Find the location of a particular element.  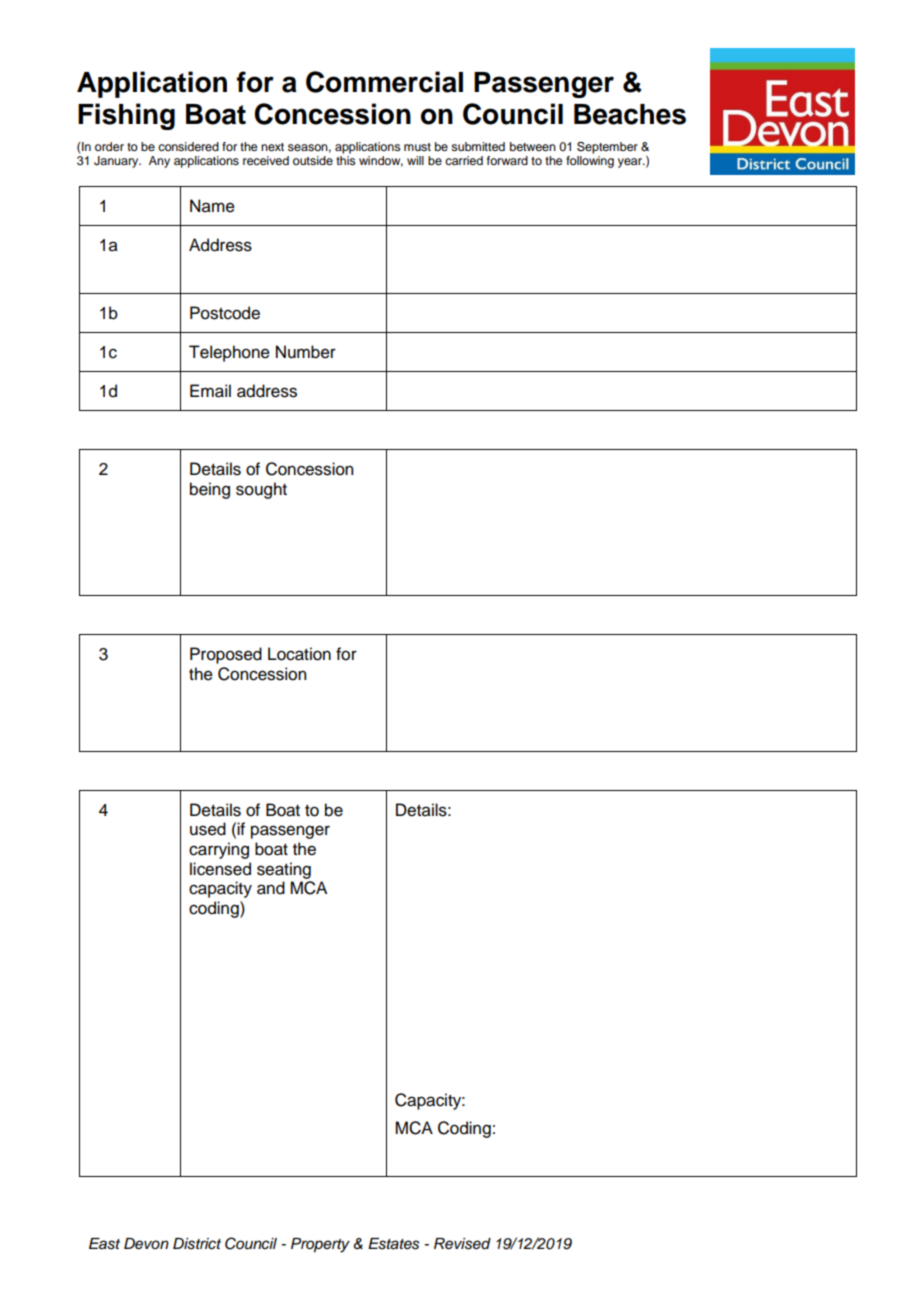

Devon is located at coordinates (146, 1244).
